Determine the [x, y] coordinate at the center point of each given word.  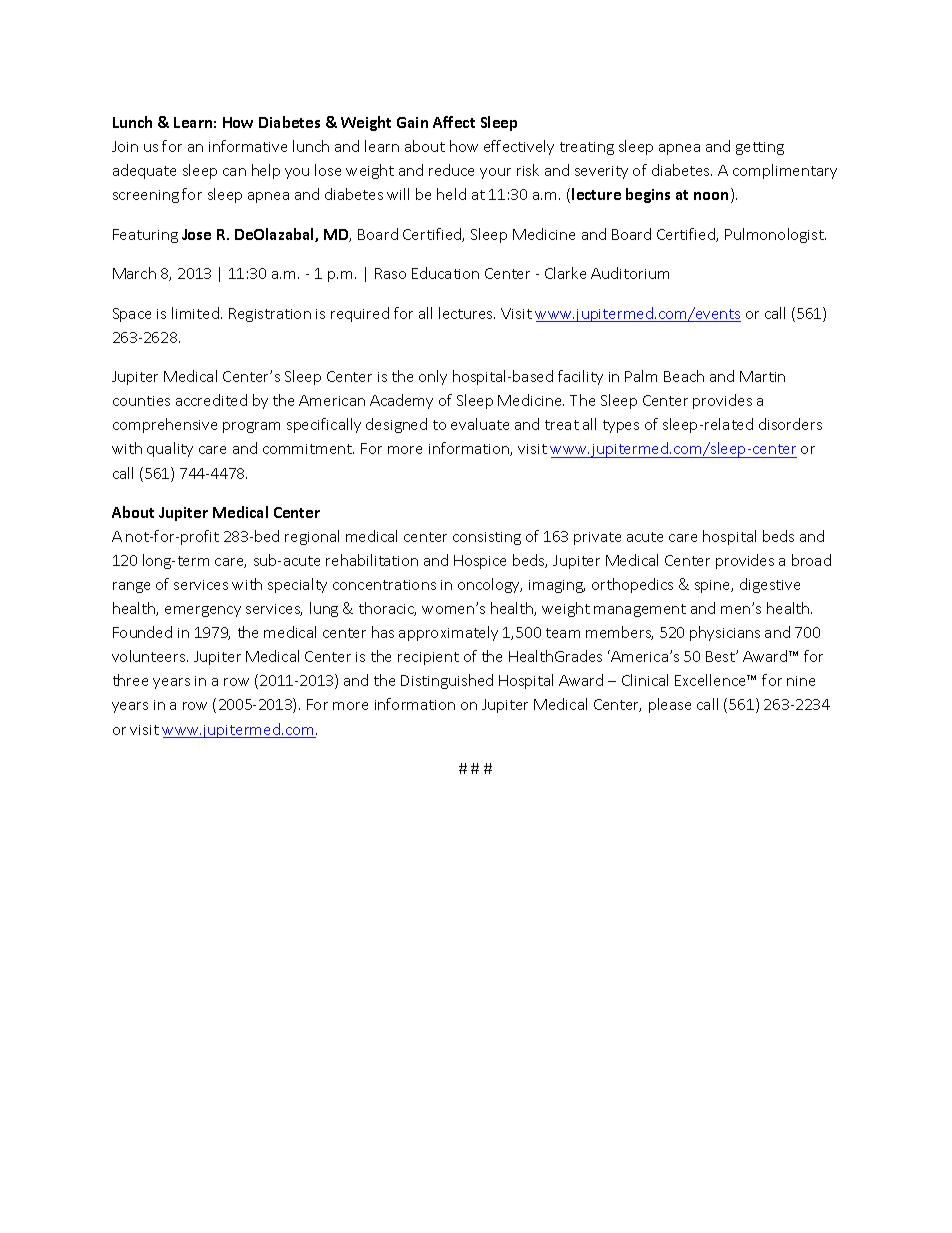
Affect [454, 122]
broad [811, 560]
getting [760, 148]
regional [312, 537]
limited [195, 313]
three [130, 680]
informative [248, 146]
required [360, 314]
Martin [762, 376]
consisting [487, 538]
